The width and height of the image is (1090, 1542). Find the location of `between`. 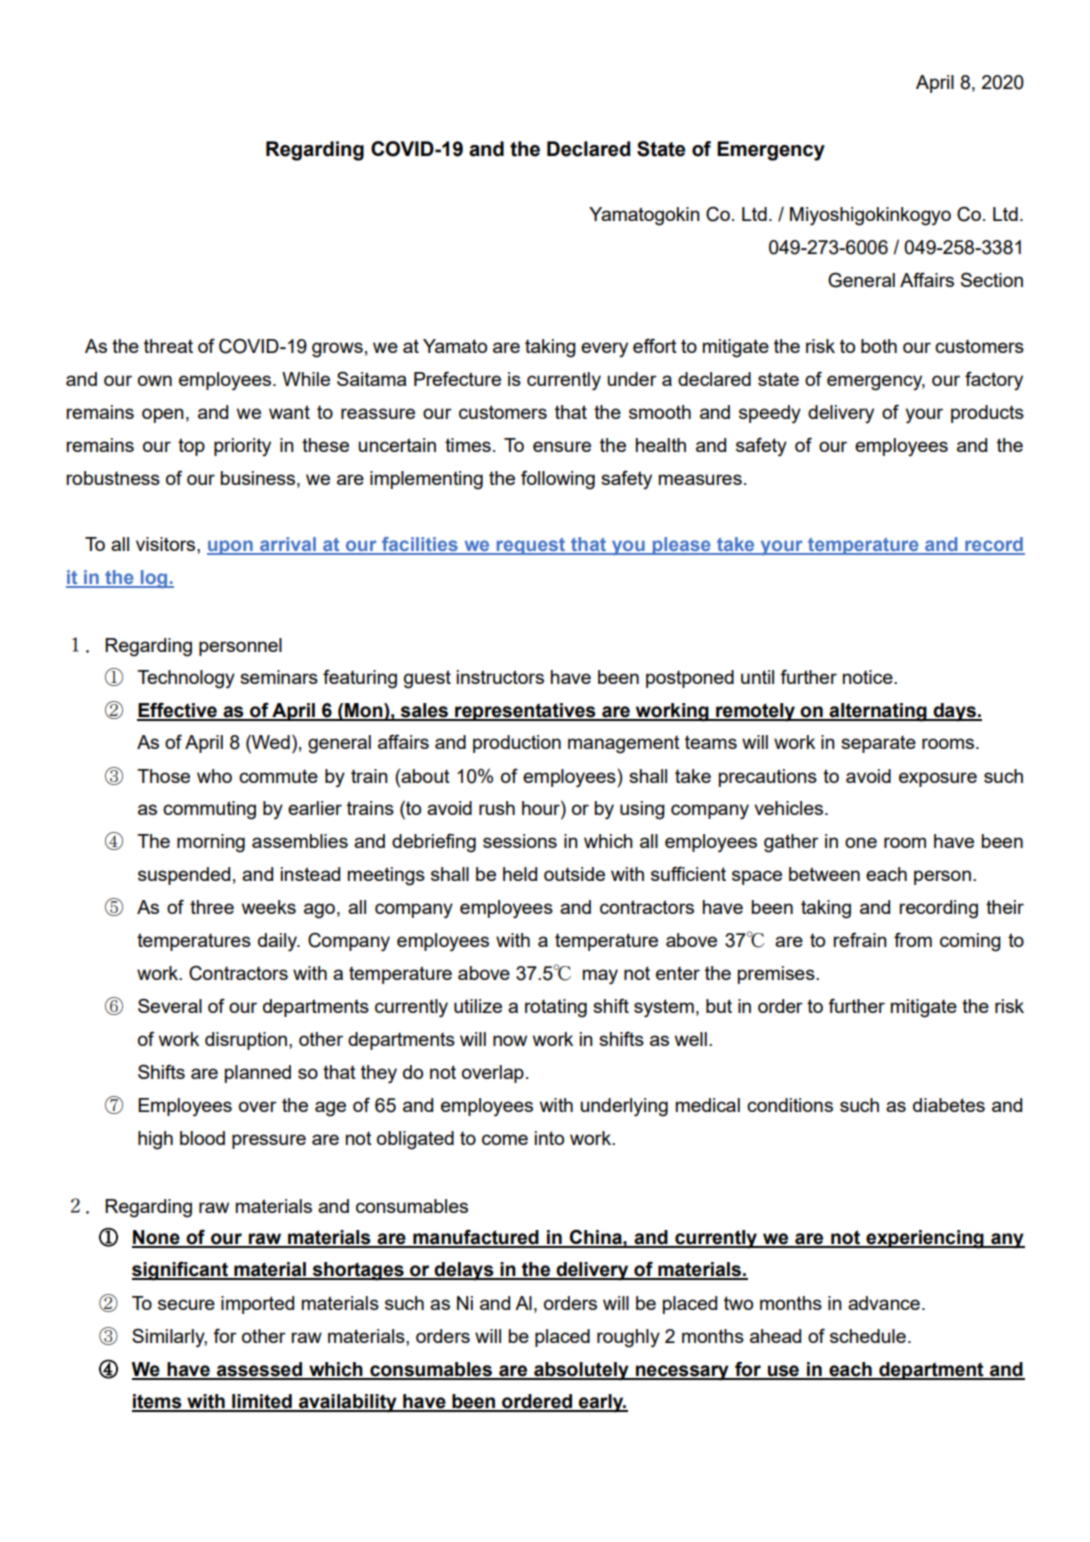

between is located at coordinates (824, 874).
